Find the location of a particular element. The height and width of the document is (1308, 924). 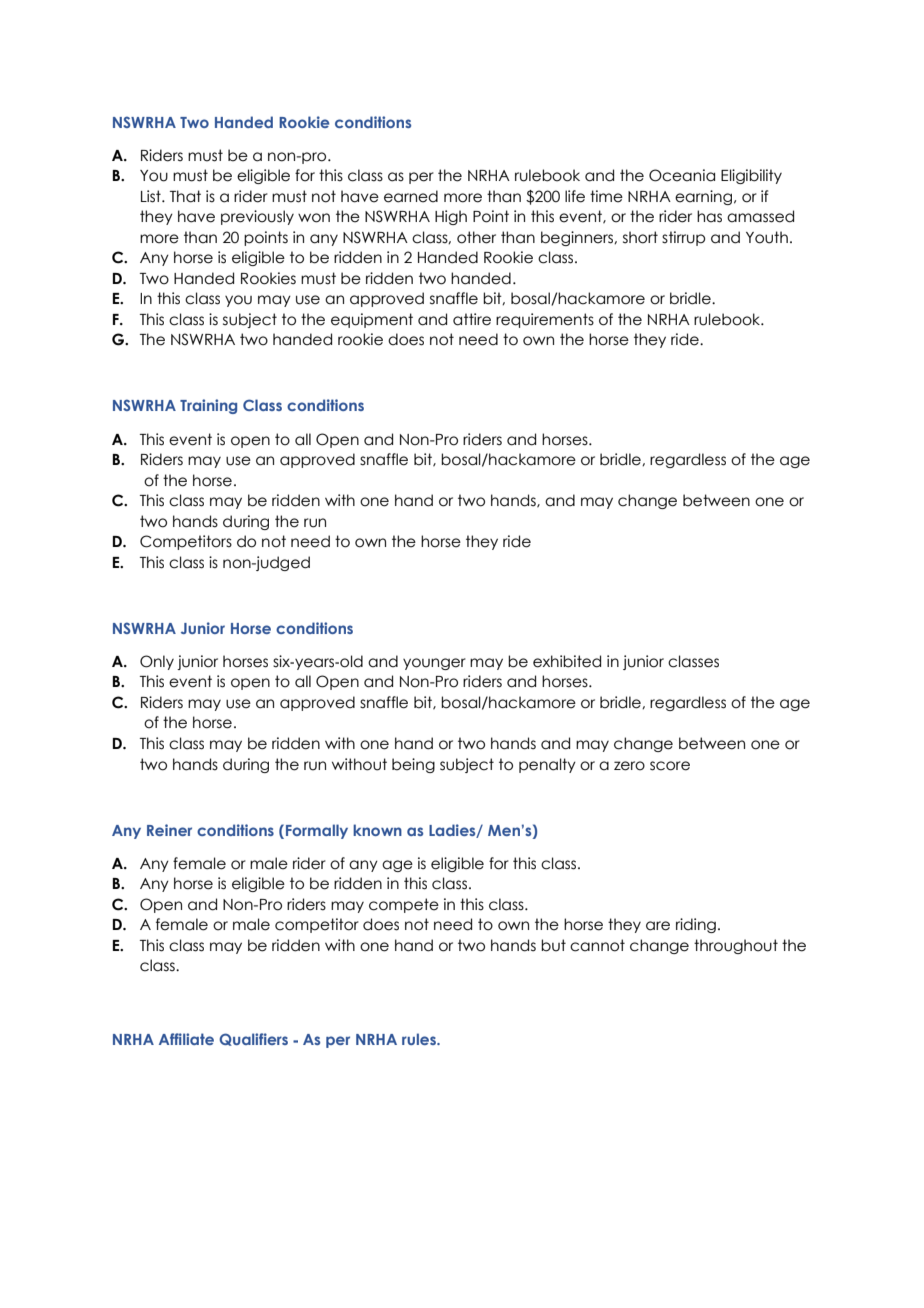

previously is located at coordinates (257, 217).
